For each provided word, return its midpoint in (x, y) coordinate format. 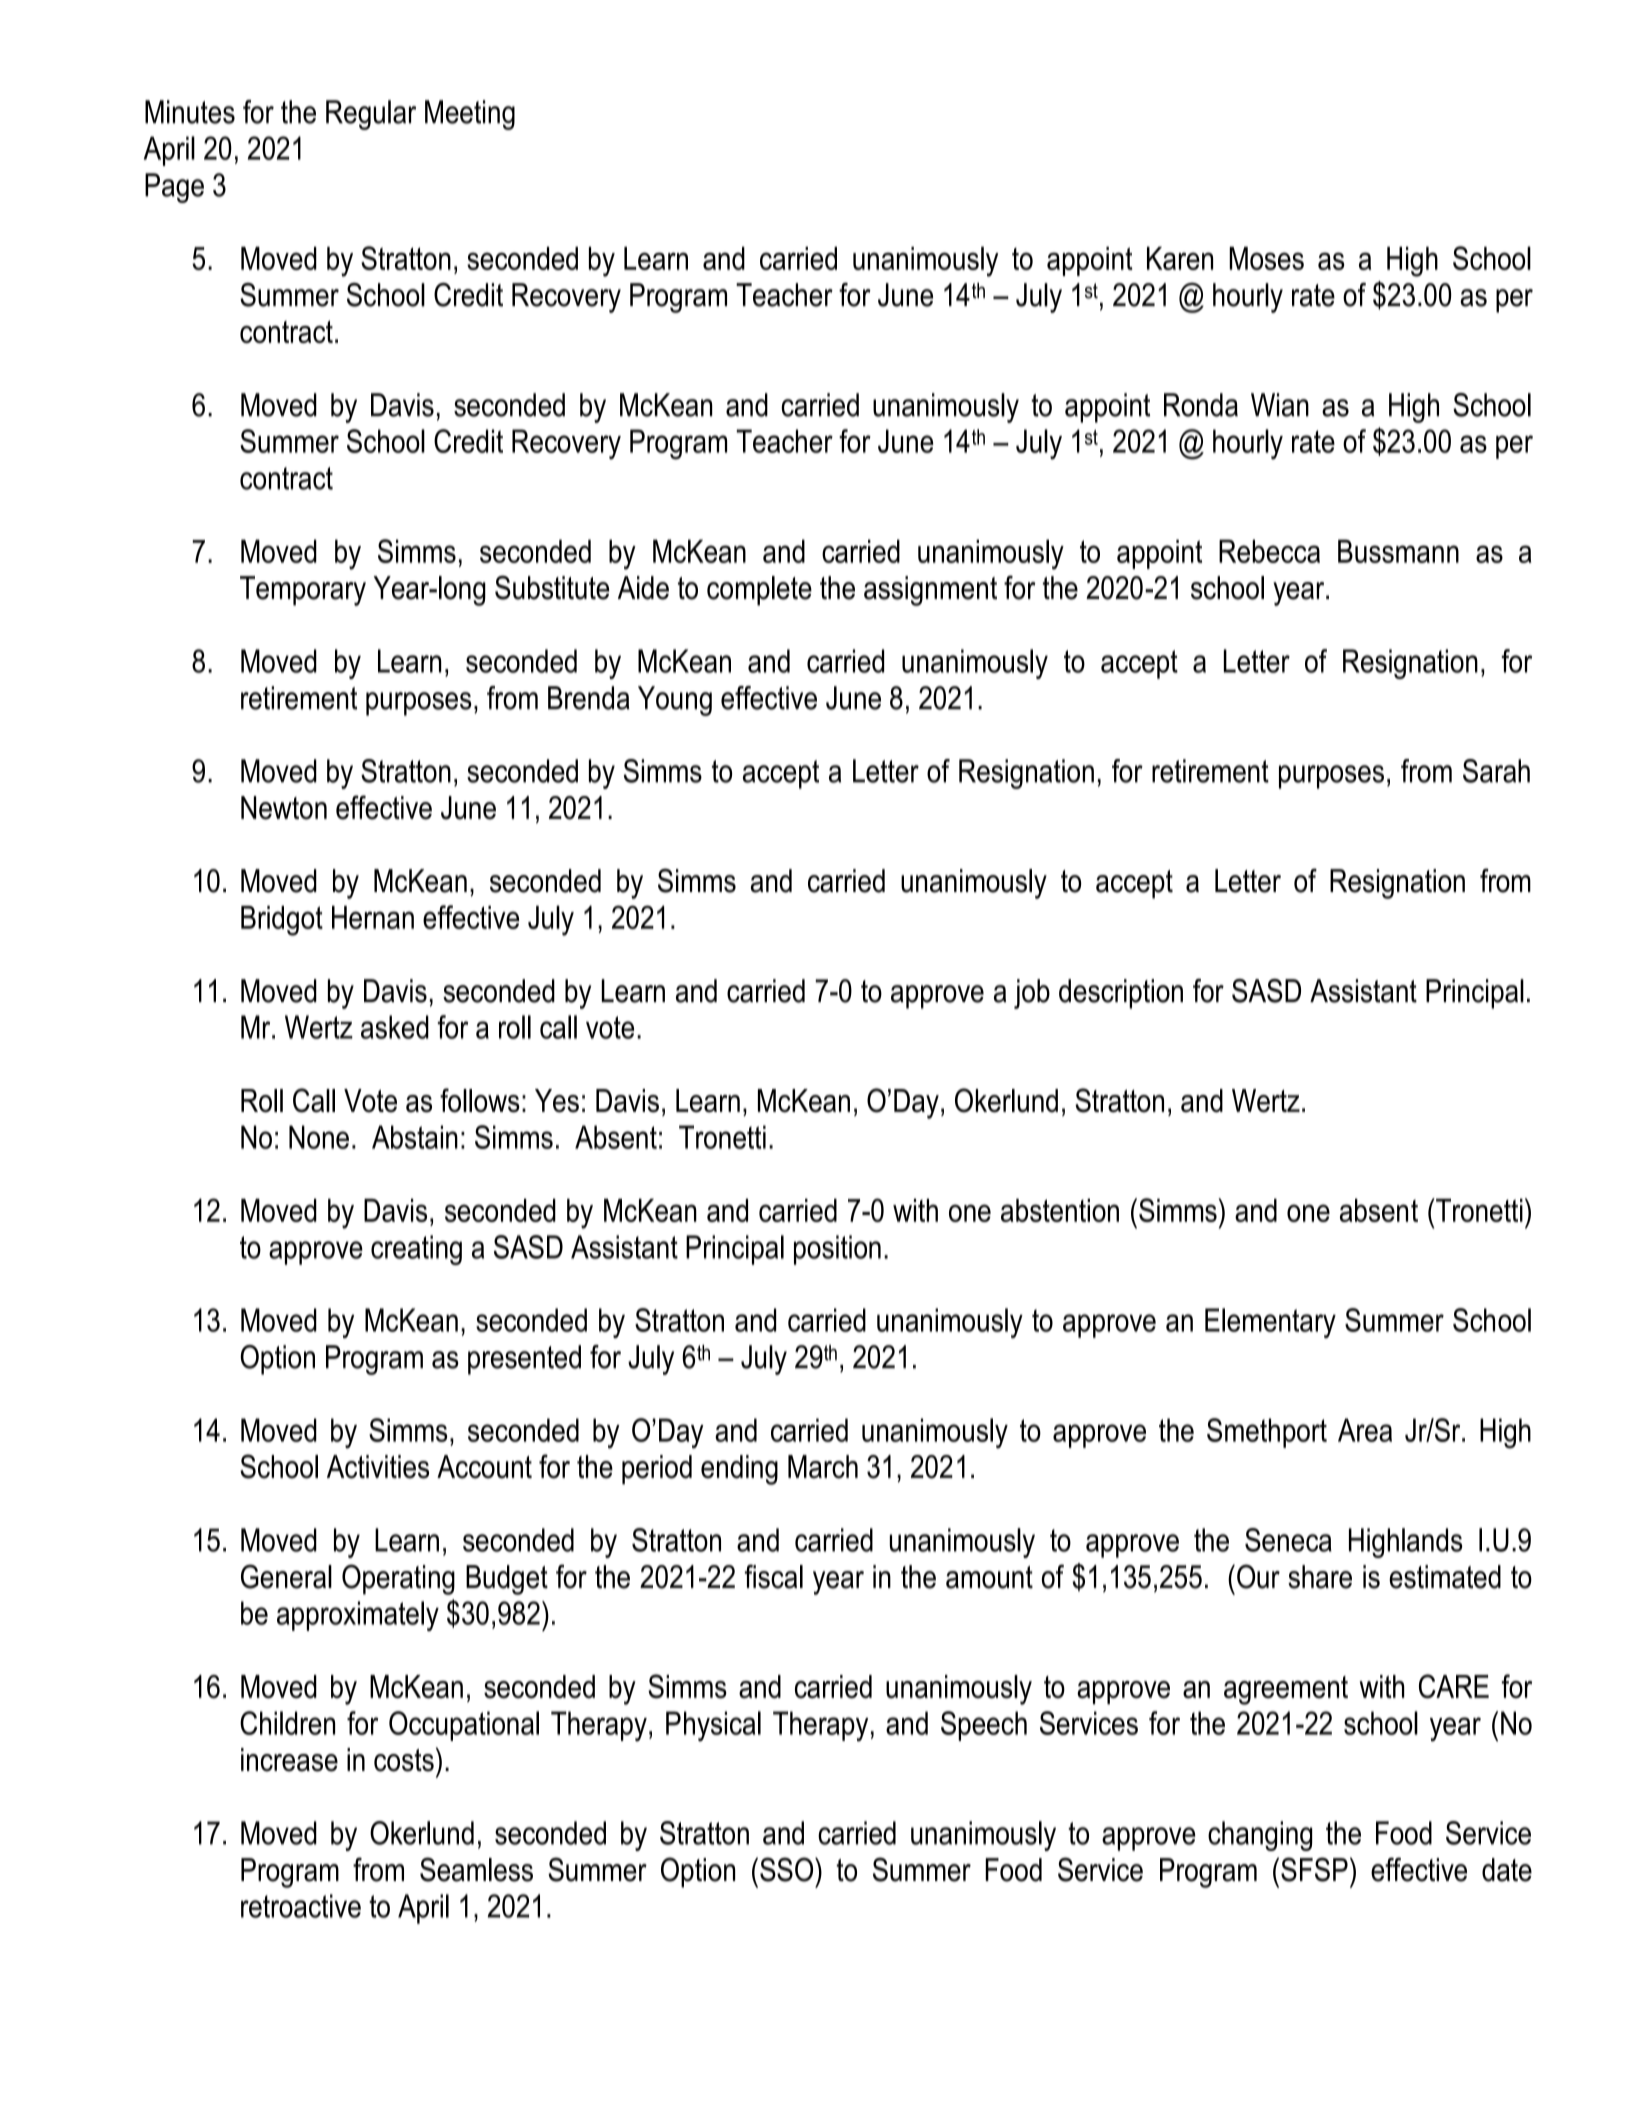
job (1032, 994)
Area (1365, 1430)
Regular (371, 115)
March (823, 1467)
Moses (1266, 258)
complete (759, 591)
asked (395, 1027)
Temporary (303, 591)
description (1121, 994)
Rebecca (1269, 551)
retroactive (301, 1906)
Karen (1180, 258)
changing (1260, 1836)
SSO (788, 1869)
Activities (378, 1467)
